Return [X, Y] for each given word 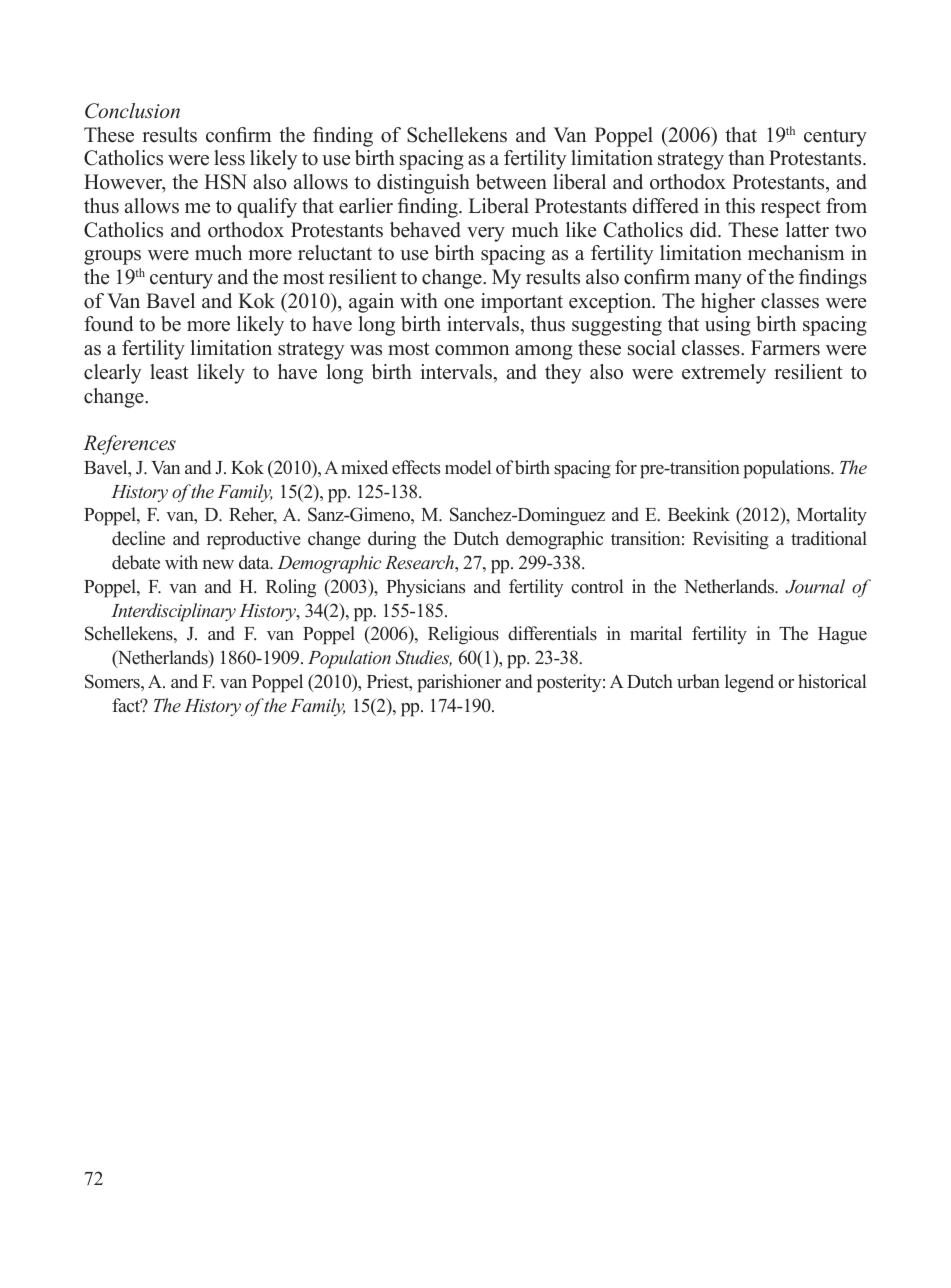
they [563, 374]
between [511, 182]
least [169, 372]
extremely [724, 374]
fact [127, 705]
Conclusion [132, 111]
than [746, 157]
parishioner [459, 683]
